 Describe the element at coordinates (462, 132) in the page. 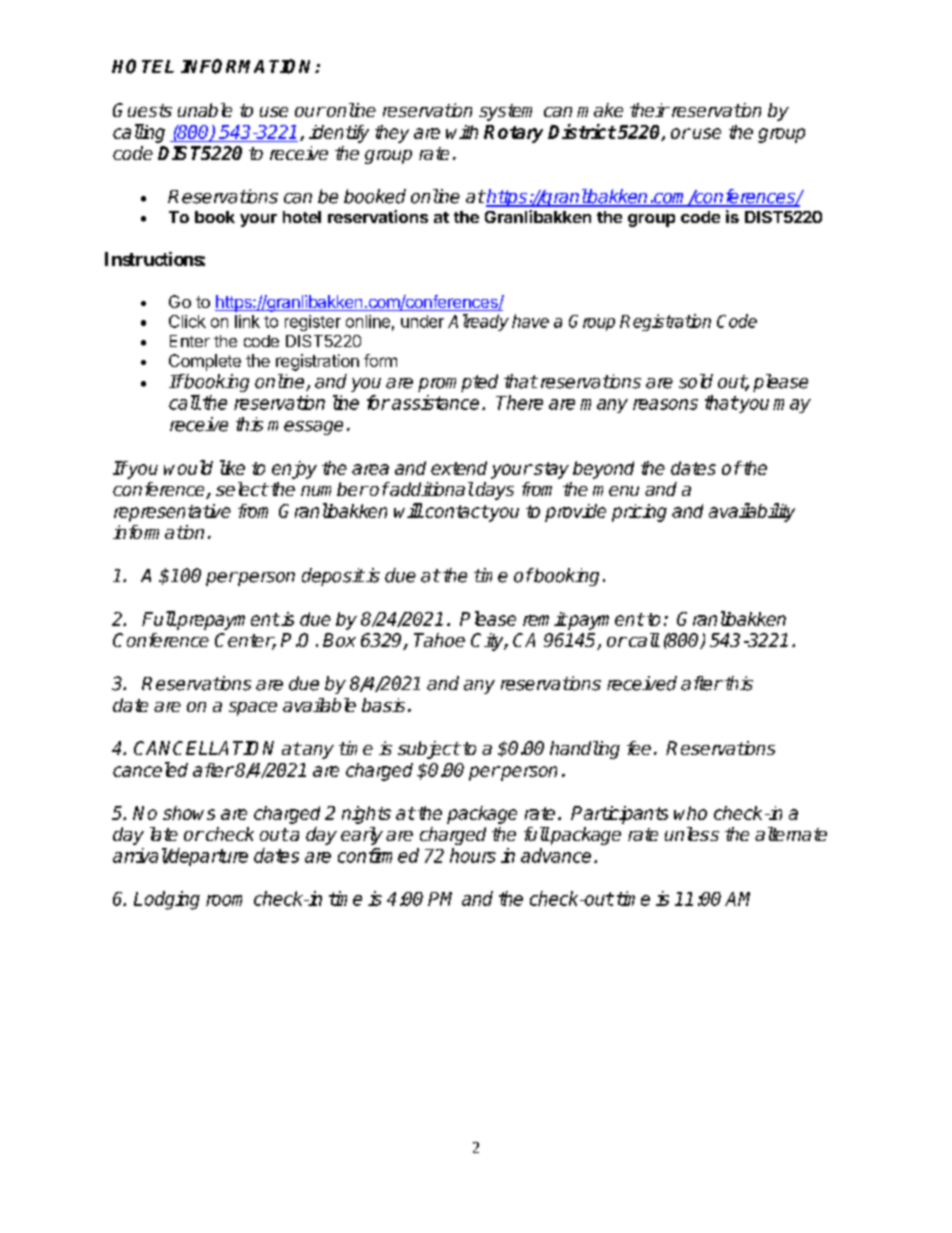

I see `with` at that location.
